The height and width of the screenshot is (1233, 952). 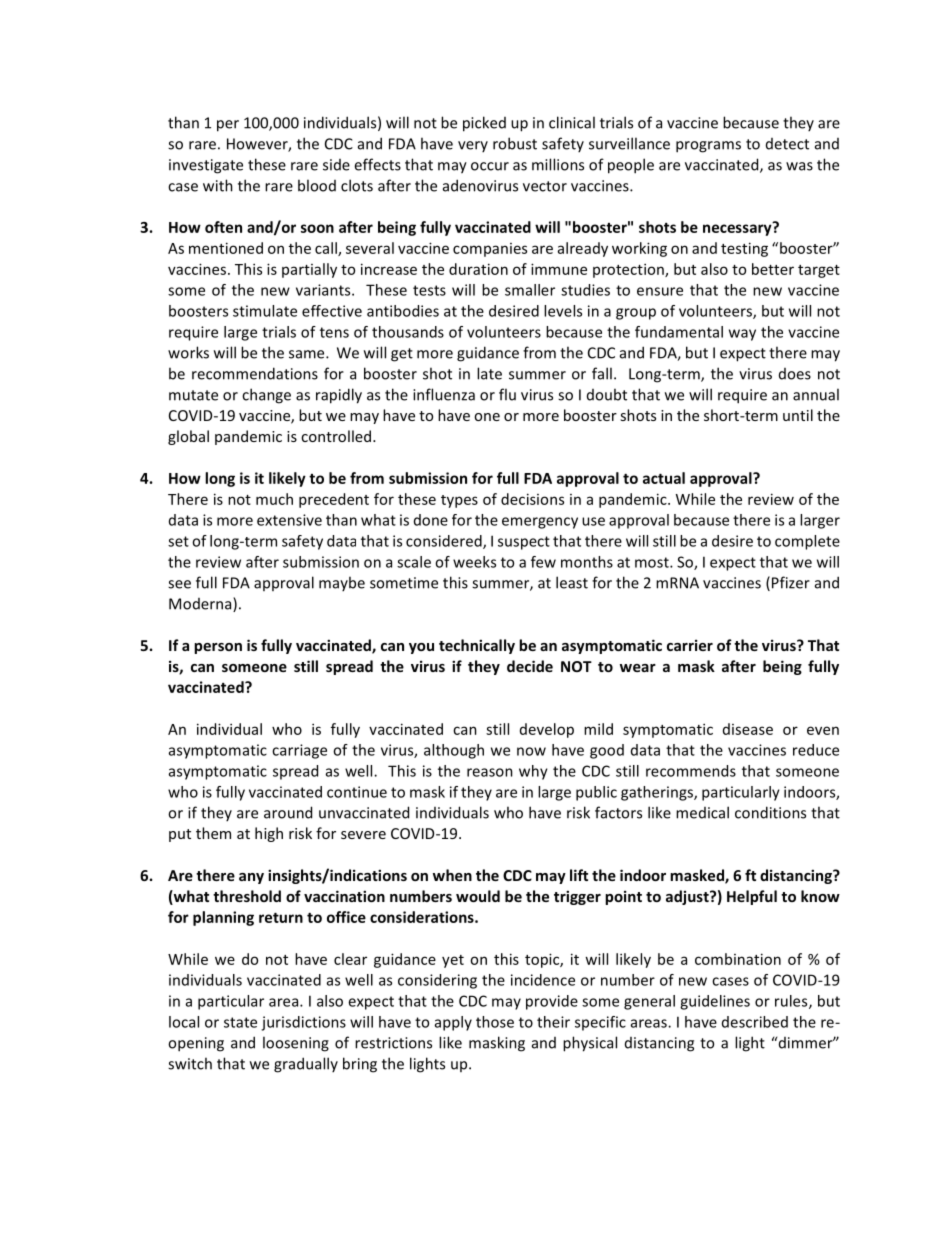 What do you see at coordinates (495, 1022) in the screenshot?
I see `those` at bounding box center [495, 1022].
